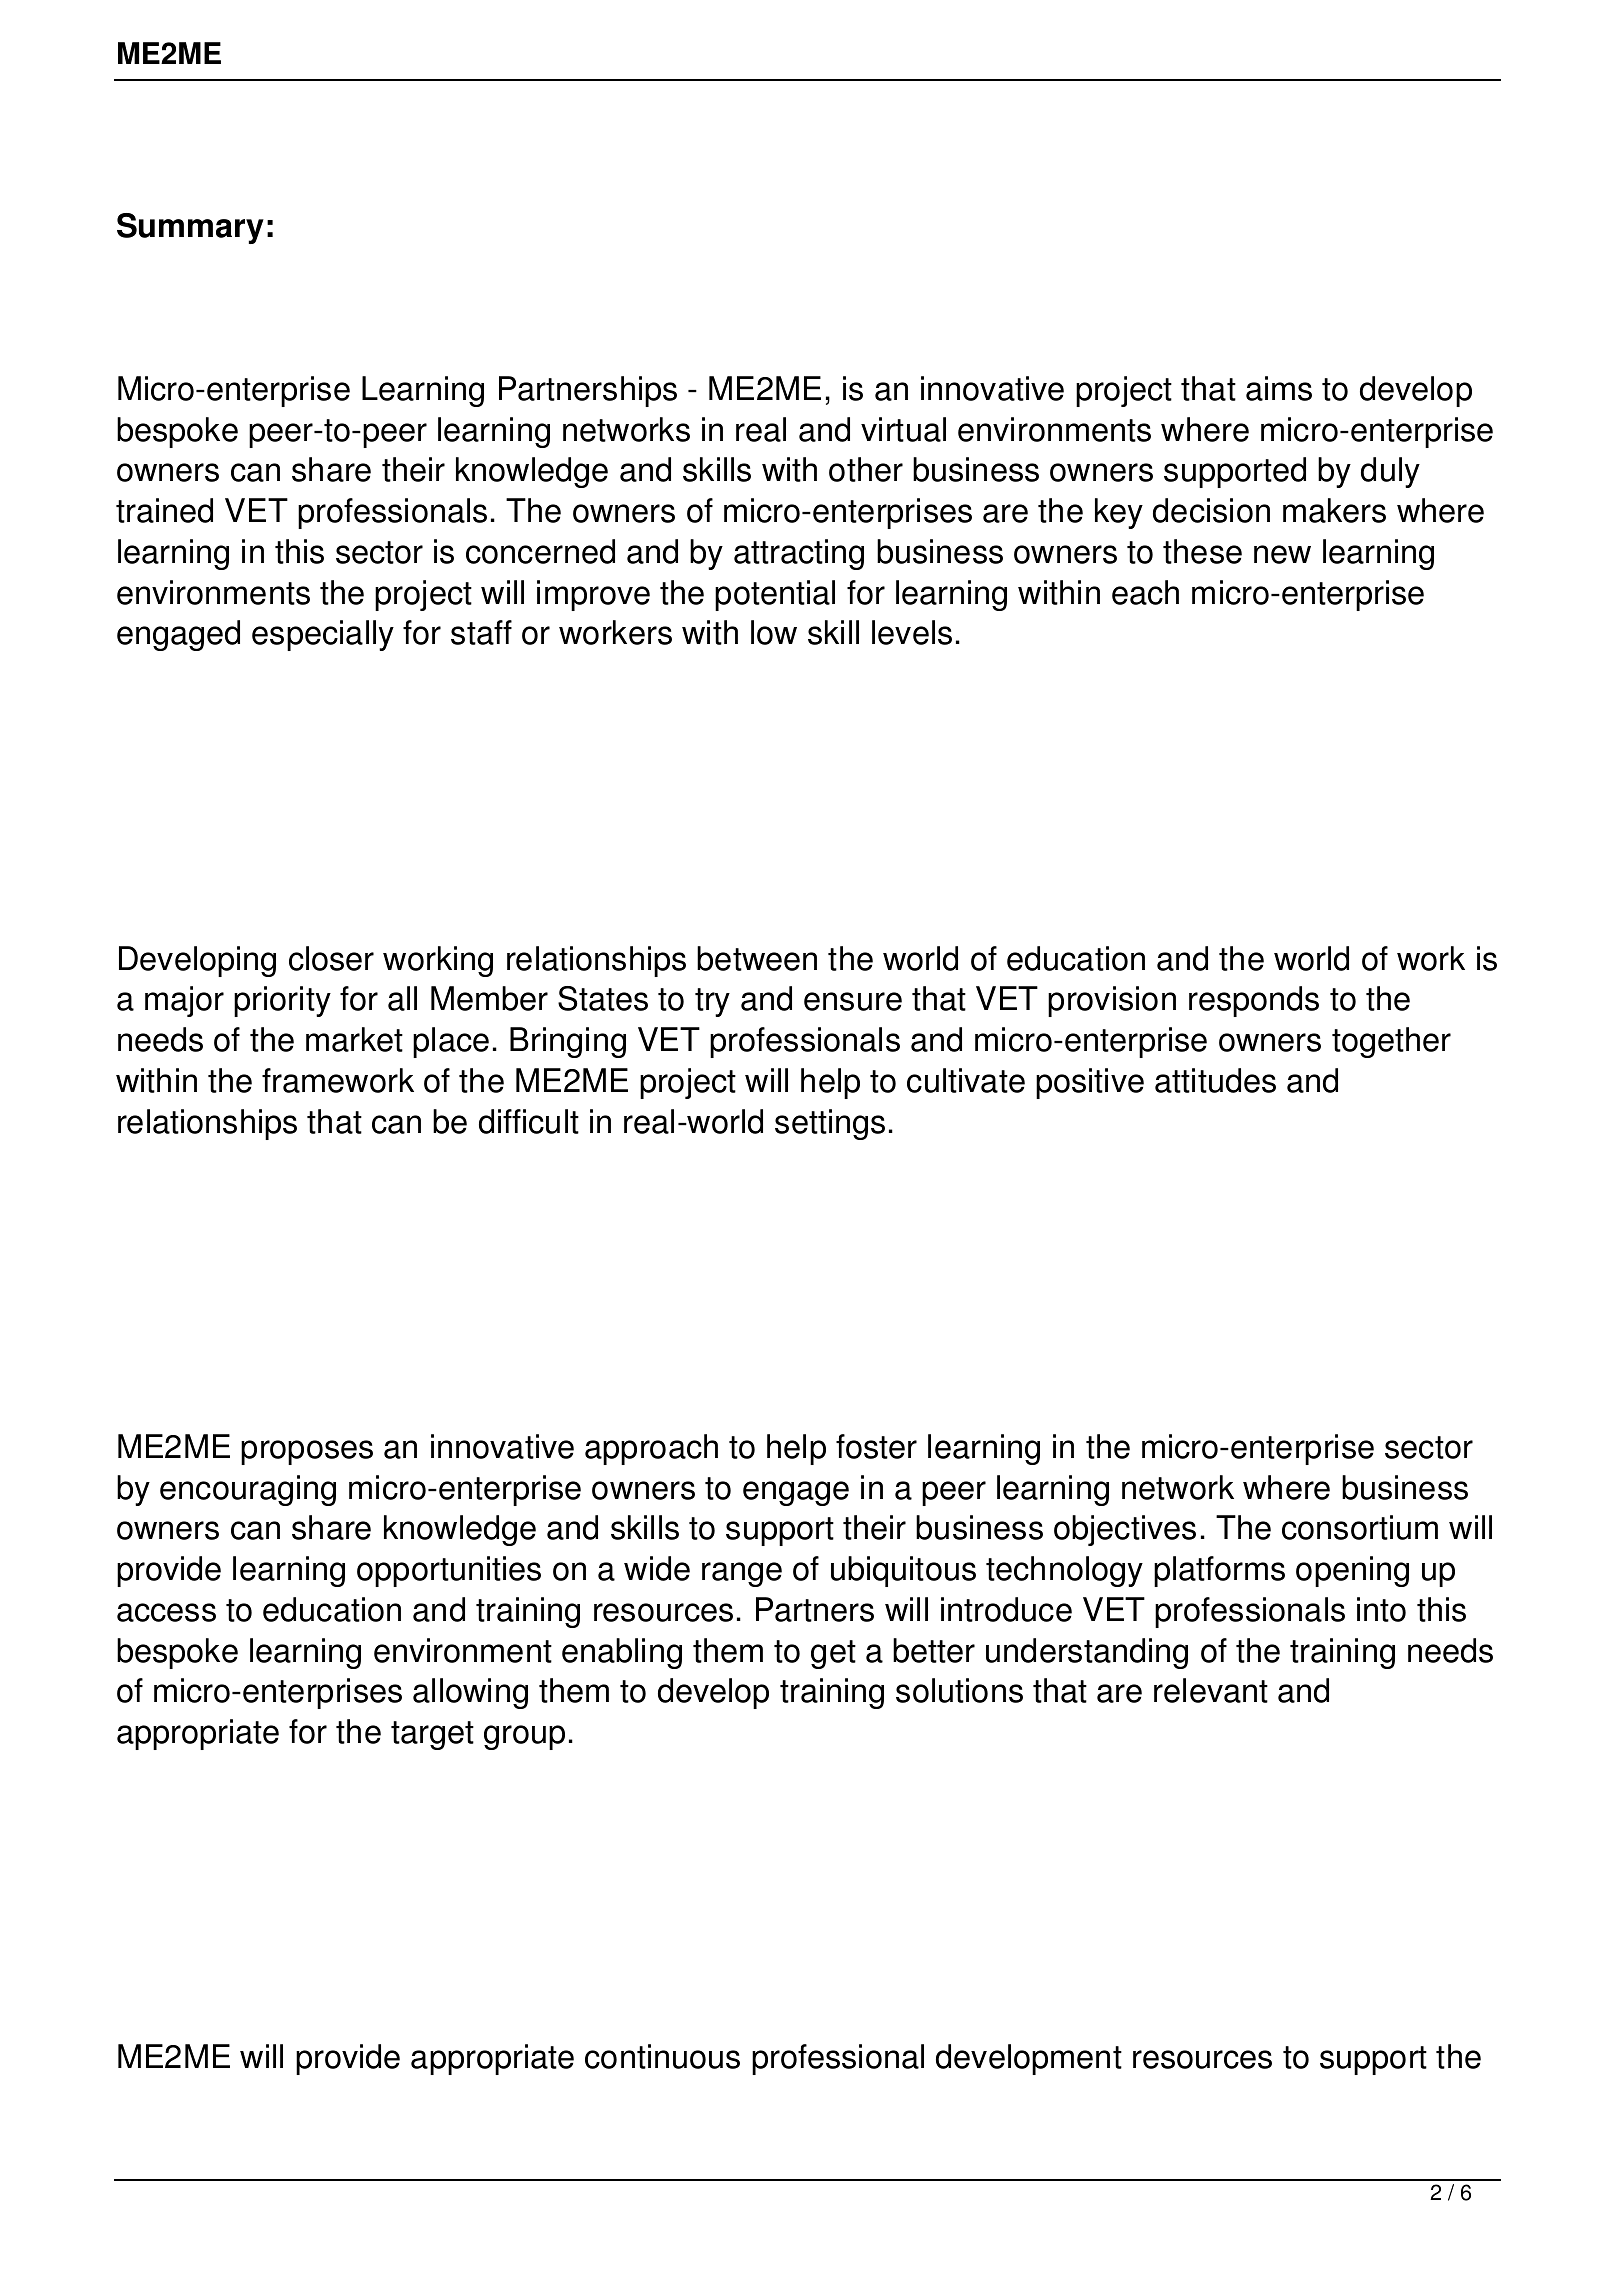 The image size is (1615, 2284). What do you see at coordinates (307, 1452) in the image?
I see `proposes` at bounding box center [307, 1452].
